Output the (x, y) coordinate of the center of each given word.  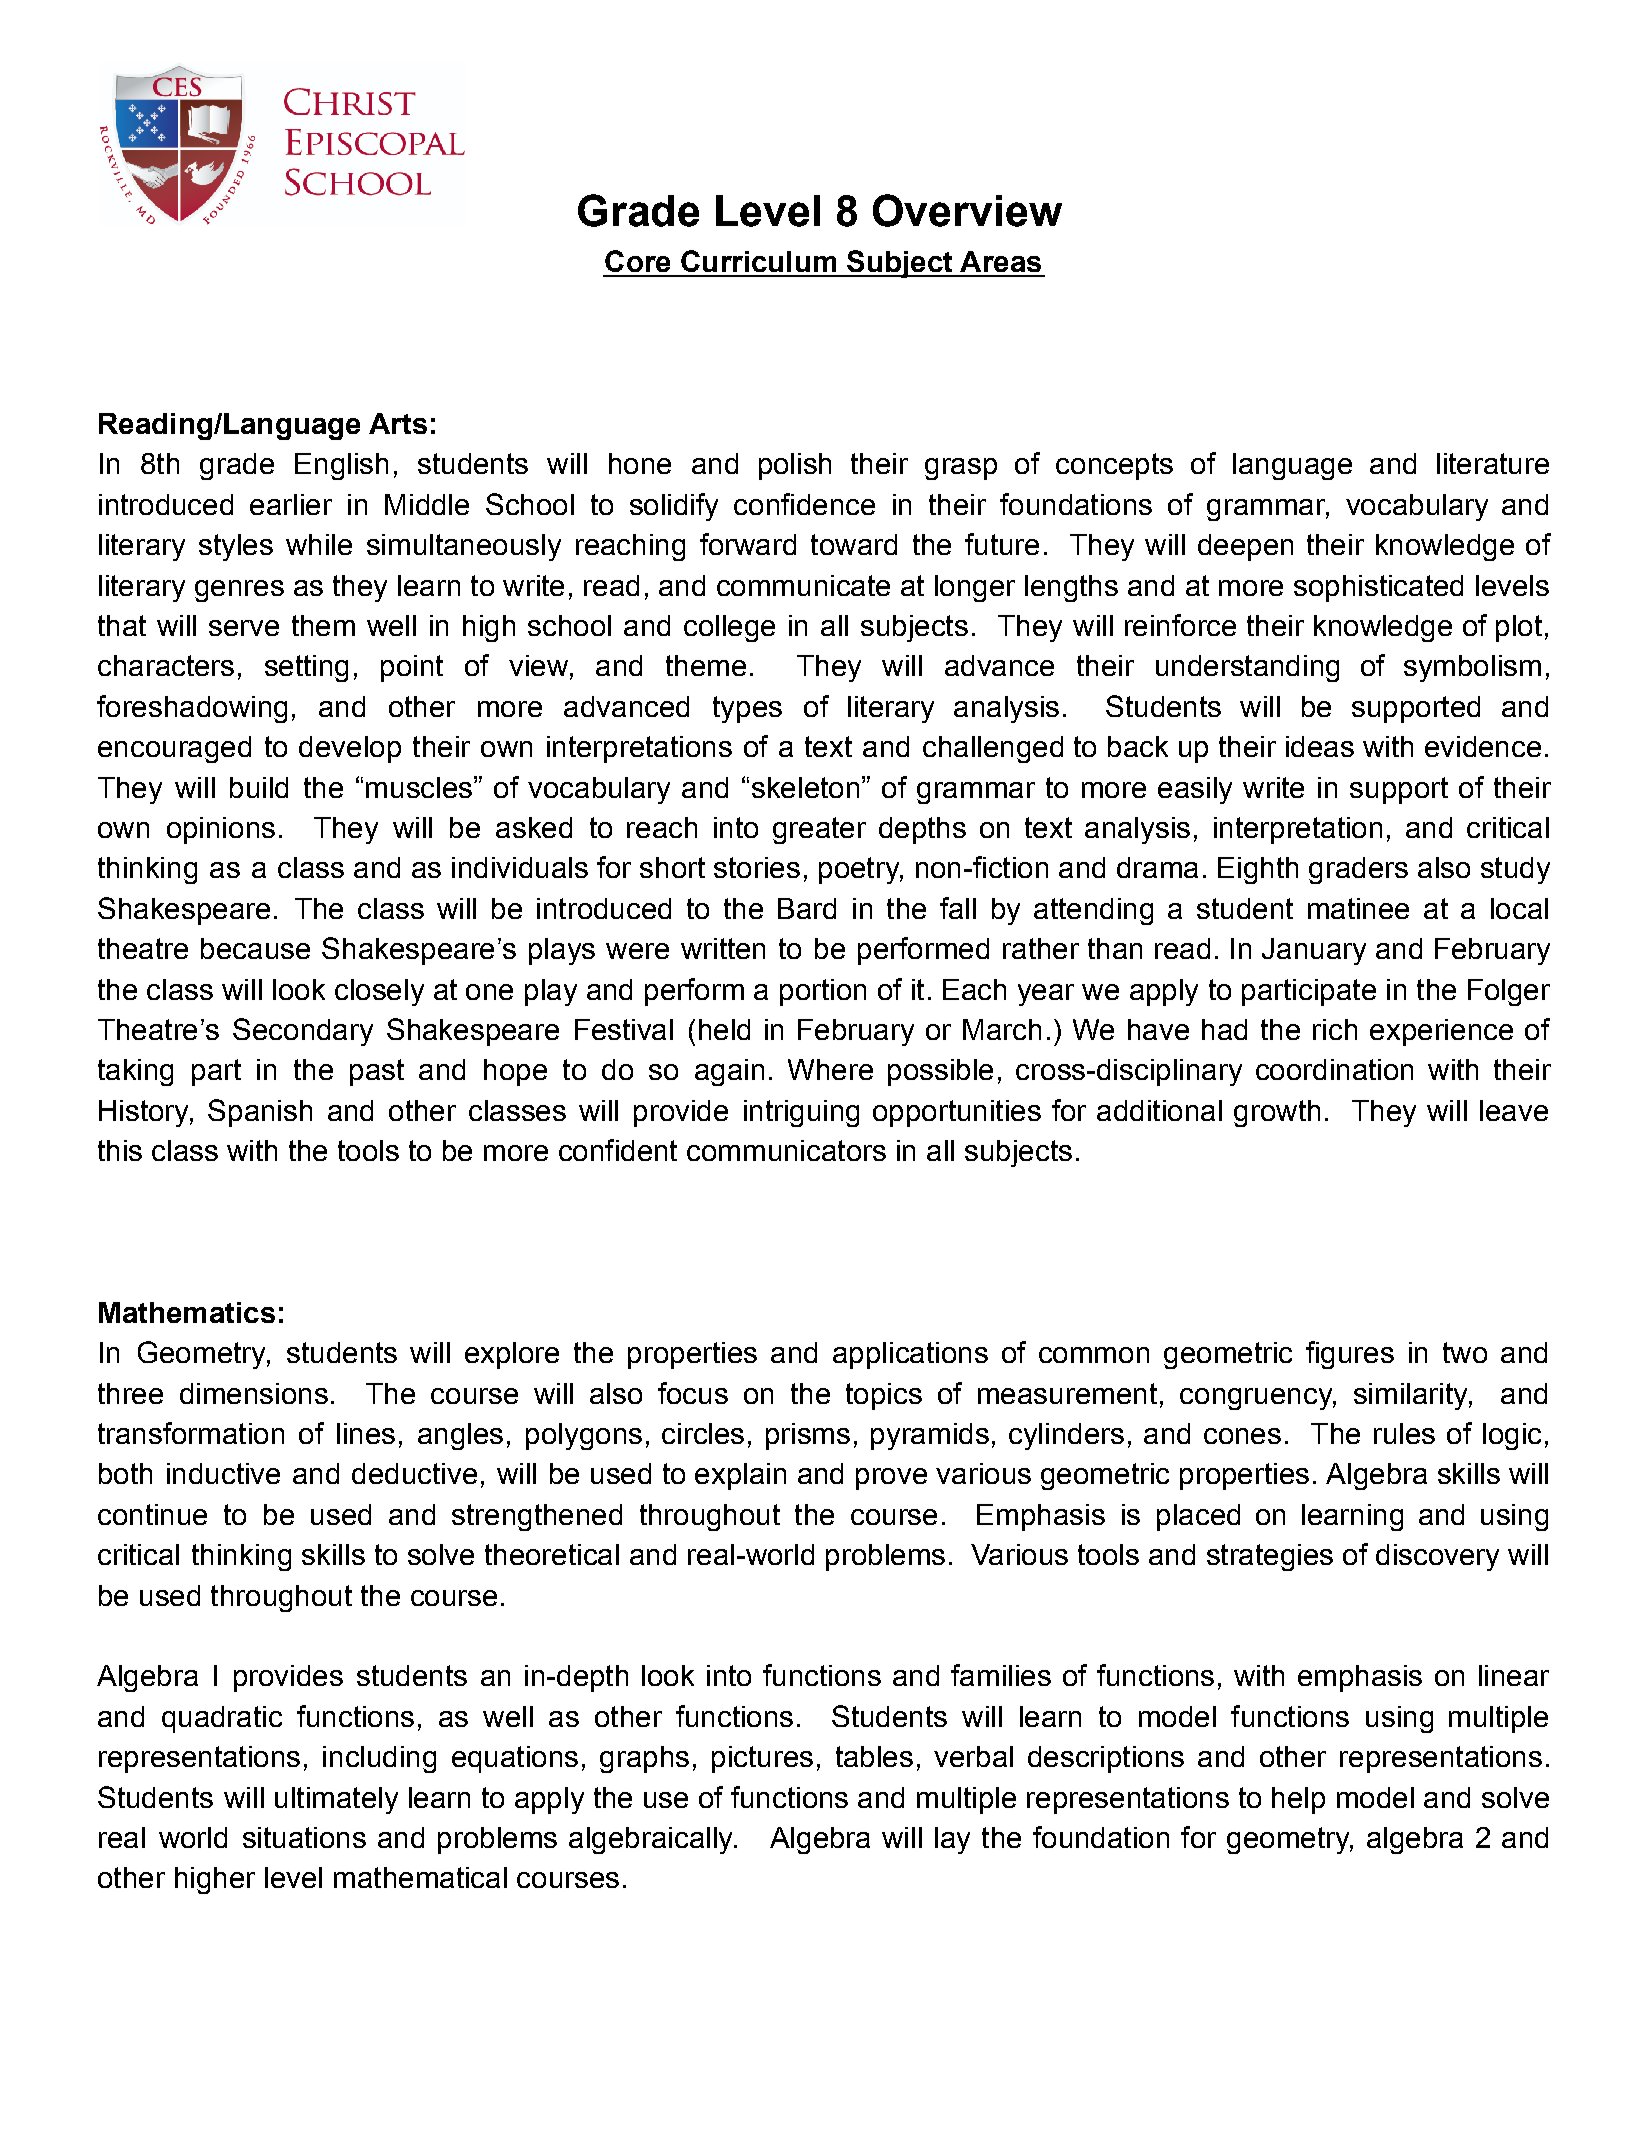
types (747, 709)
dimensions (254, 1393)
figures (1350, 1355)
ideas (1320, 746)
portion (823, 992)
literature (1493, 463)
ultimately (336, 1800)
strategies (1270, 1557)
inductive (223, 1473)
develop (350, 749)
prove (891, 1479)
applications (910, 1355)
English (341, 466)
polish (795, 466)
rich (1335, 1029)
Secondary (303, 1032)
